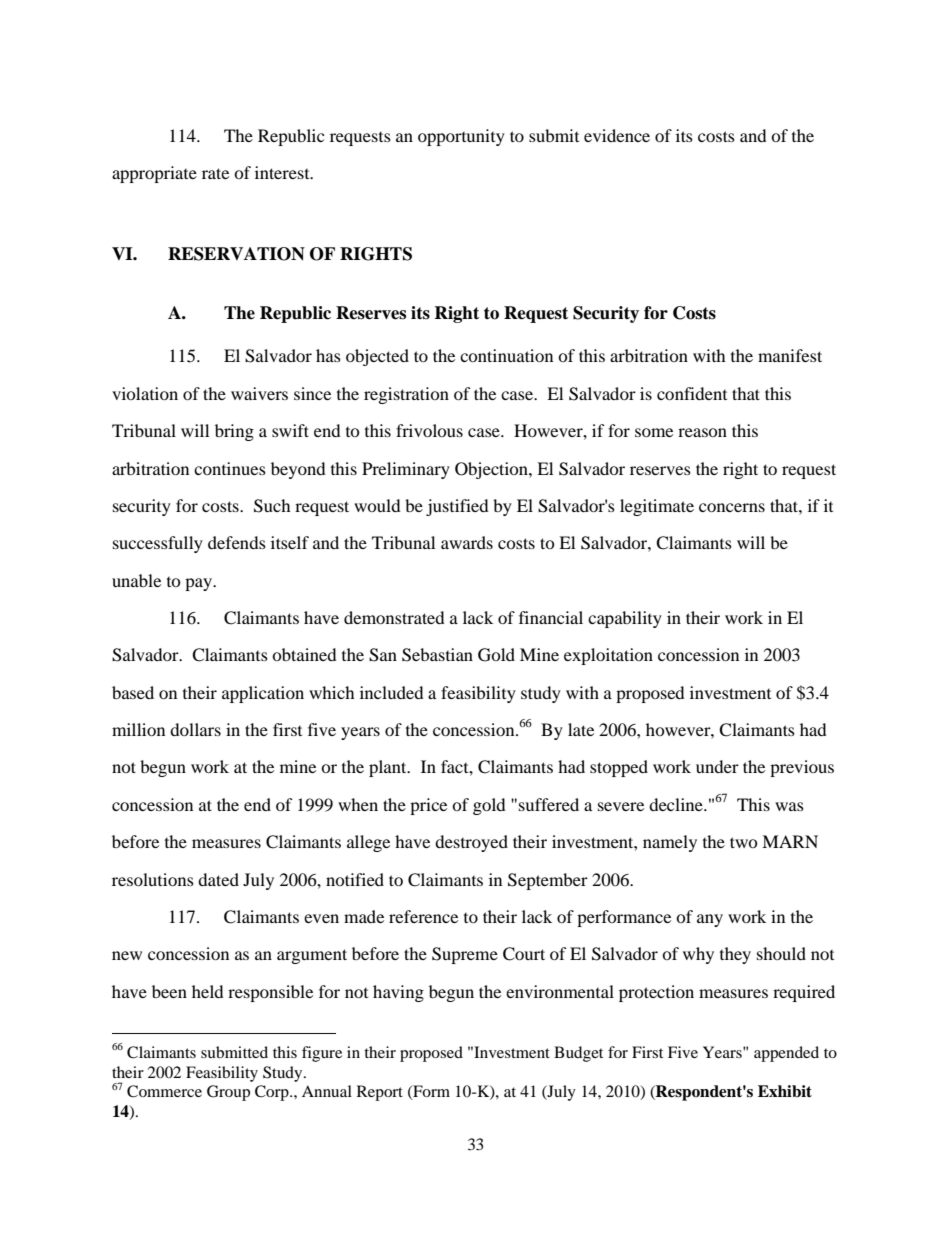 The width and height of the screenshot is (952, 1233). Describe the element at coordinates (230, 468) in the screenshot. I see `continues` at that location.
